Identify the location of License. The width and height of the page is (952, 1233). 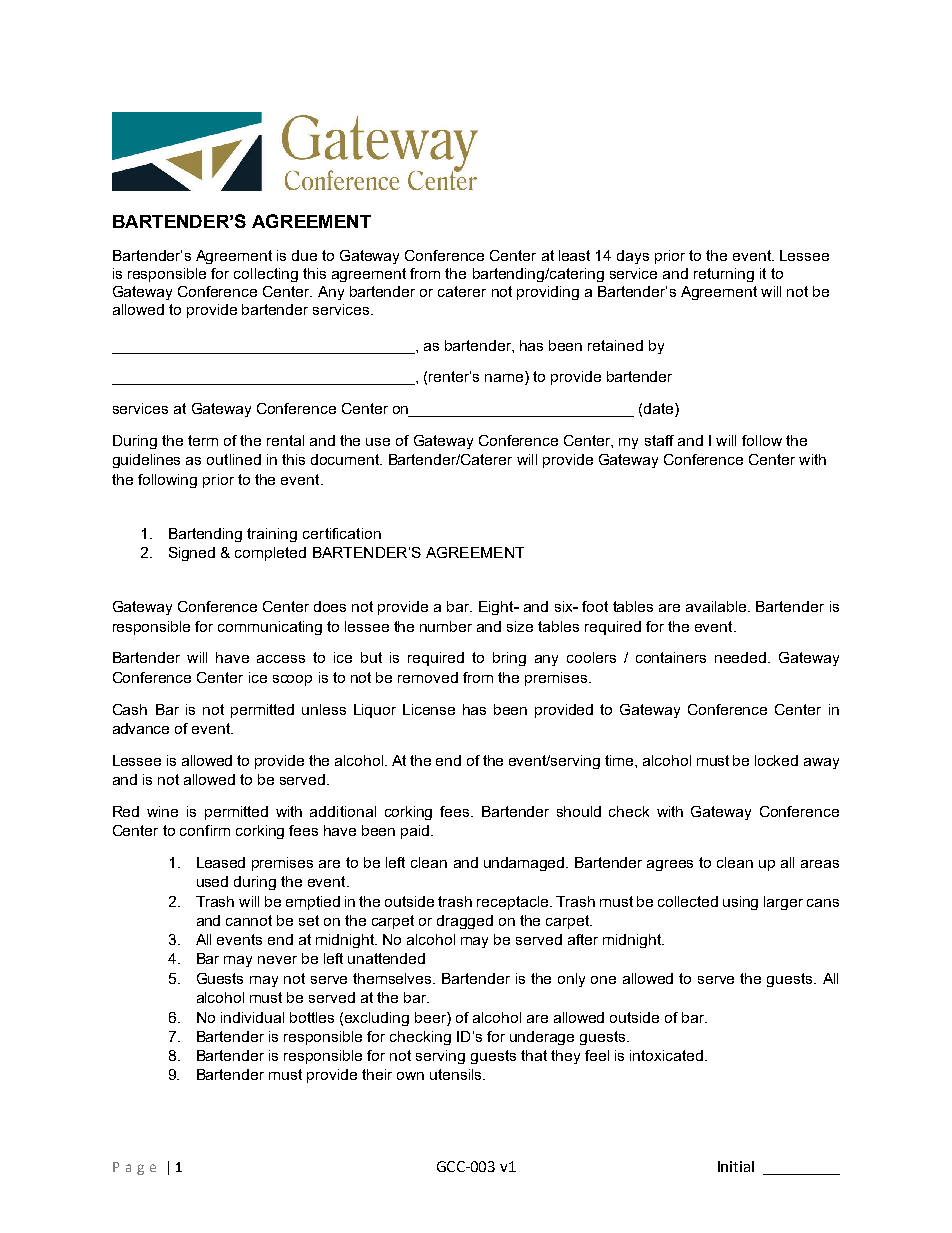
(429, 709).
